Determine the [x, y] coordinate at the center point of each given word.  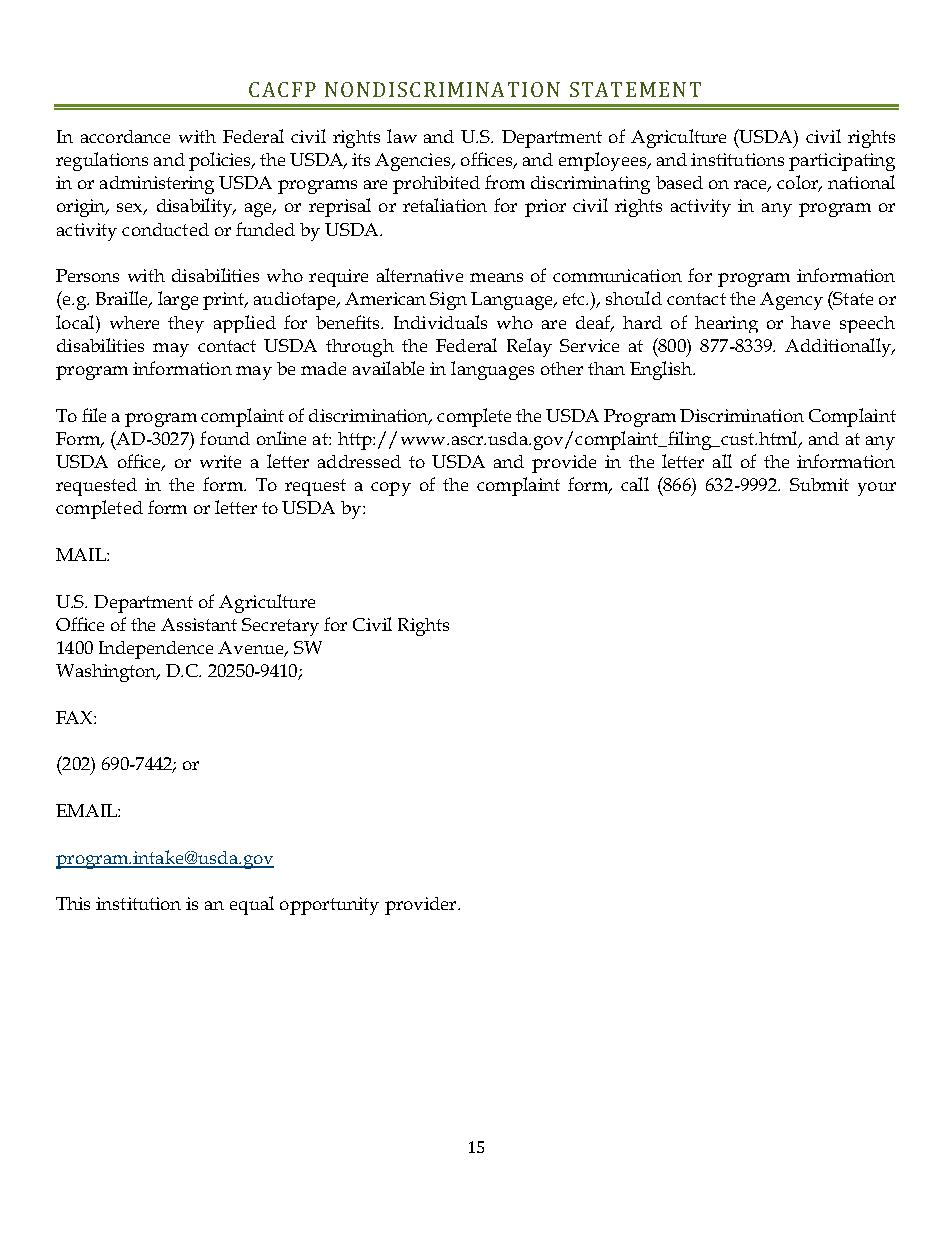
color [799, 183]
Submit [819, 484]
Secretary [280, 627]
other [562, 368]
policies [221, 161]
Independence [156, 650]
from [505, 182]
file [94, 415]
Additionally [839, 347]
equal [252, 905]
